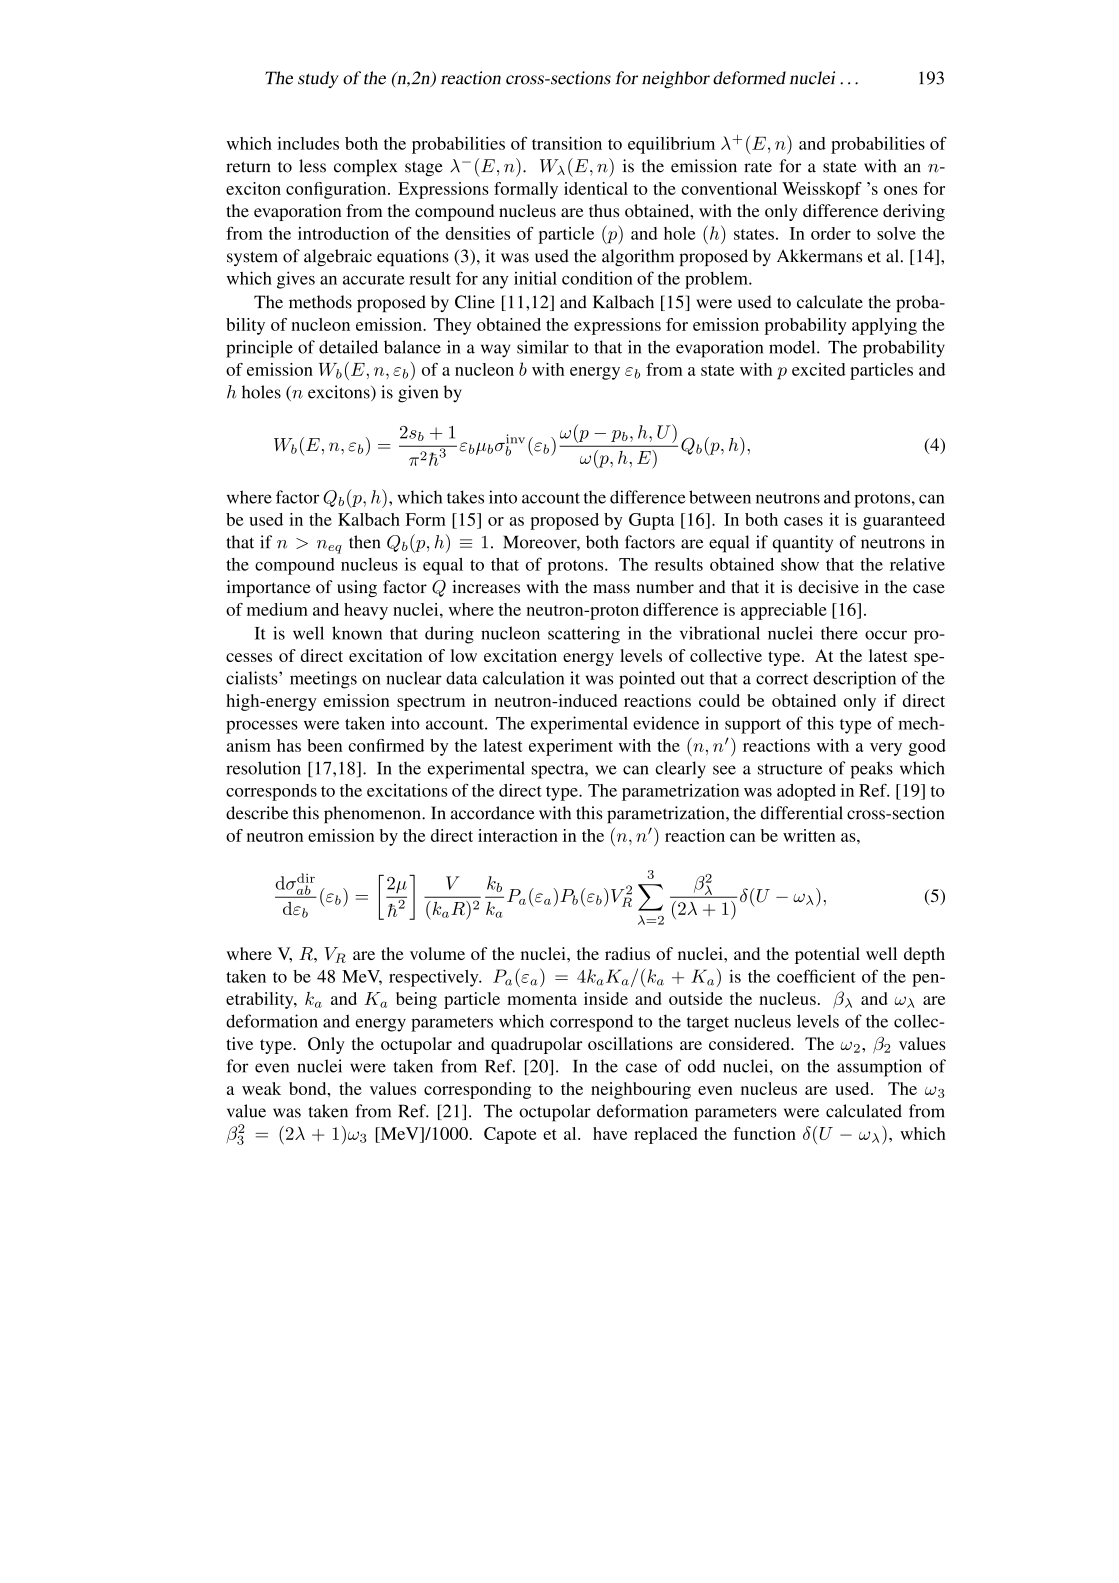  What do you see at coordinates (596, 188) in the page?
I see `identical` at bounding box center [596, 188].
